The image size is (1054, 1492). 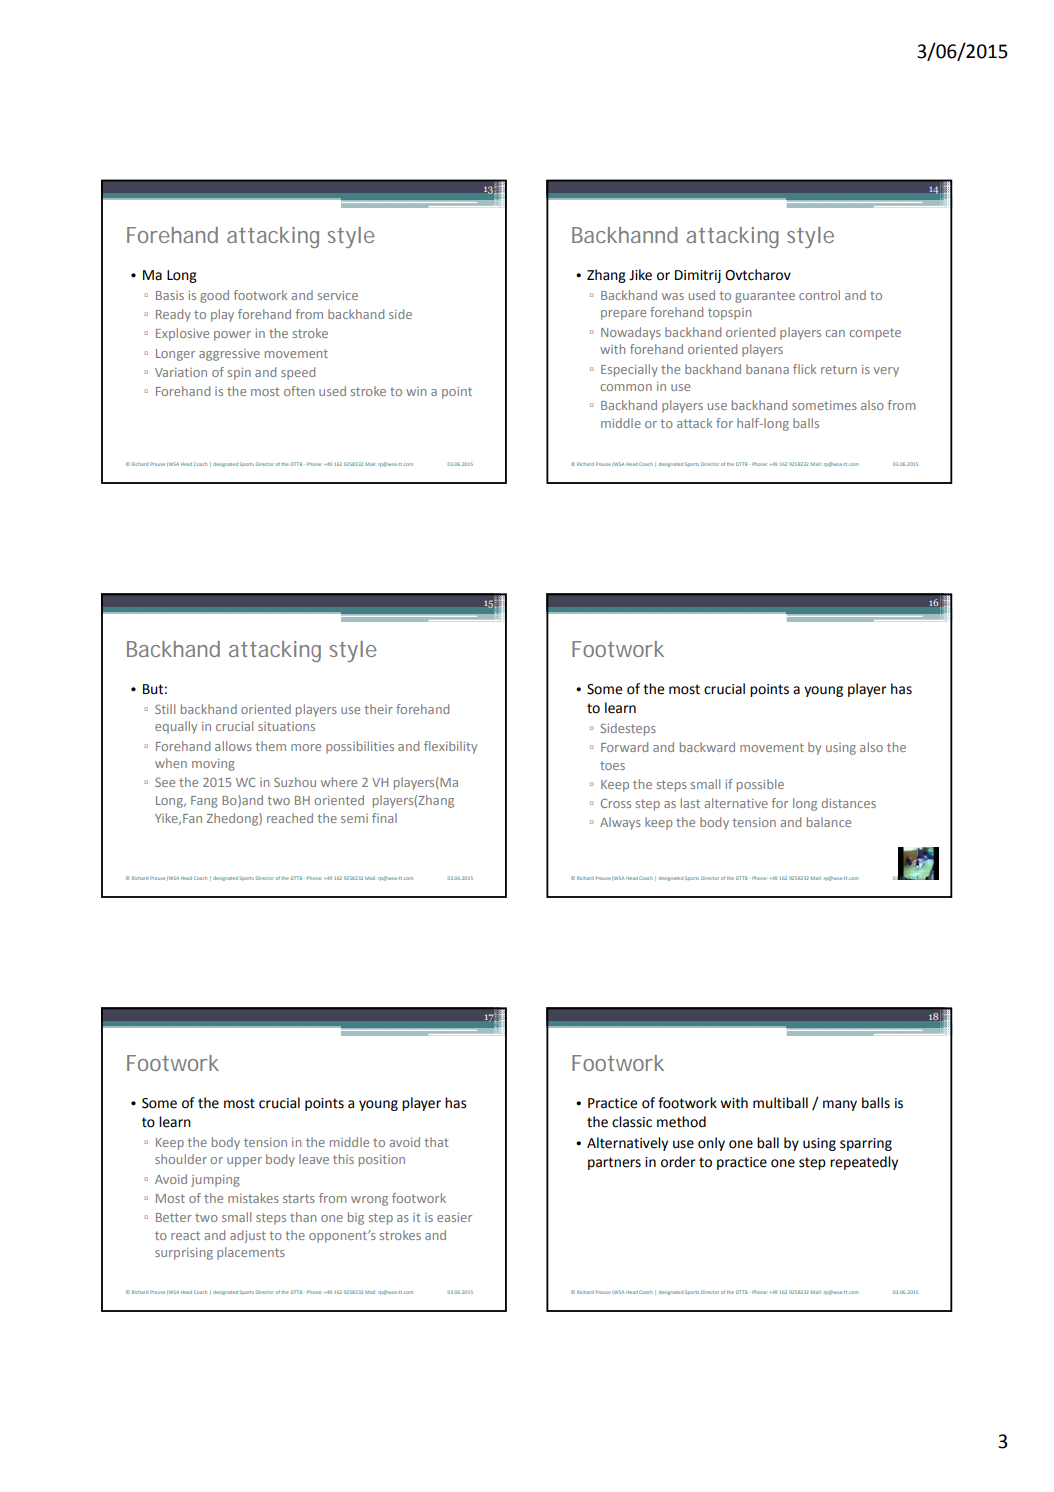 I want to click on can, so click(x=835, y=333).
